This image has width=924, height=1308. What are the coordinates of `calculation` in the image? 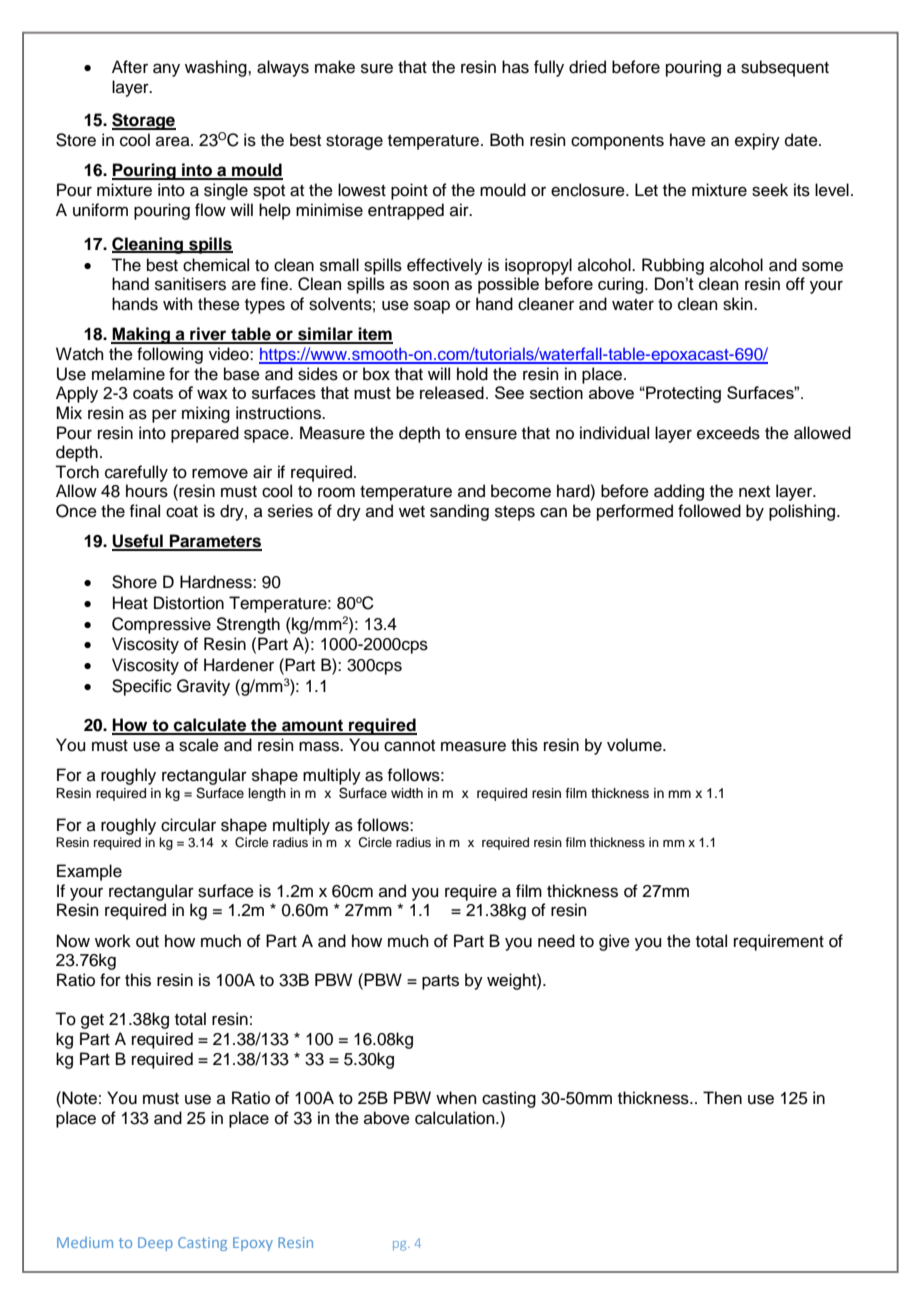 It's located at (456, 1118).
